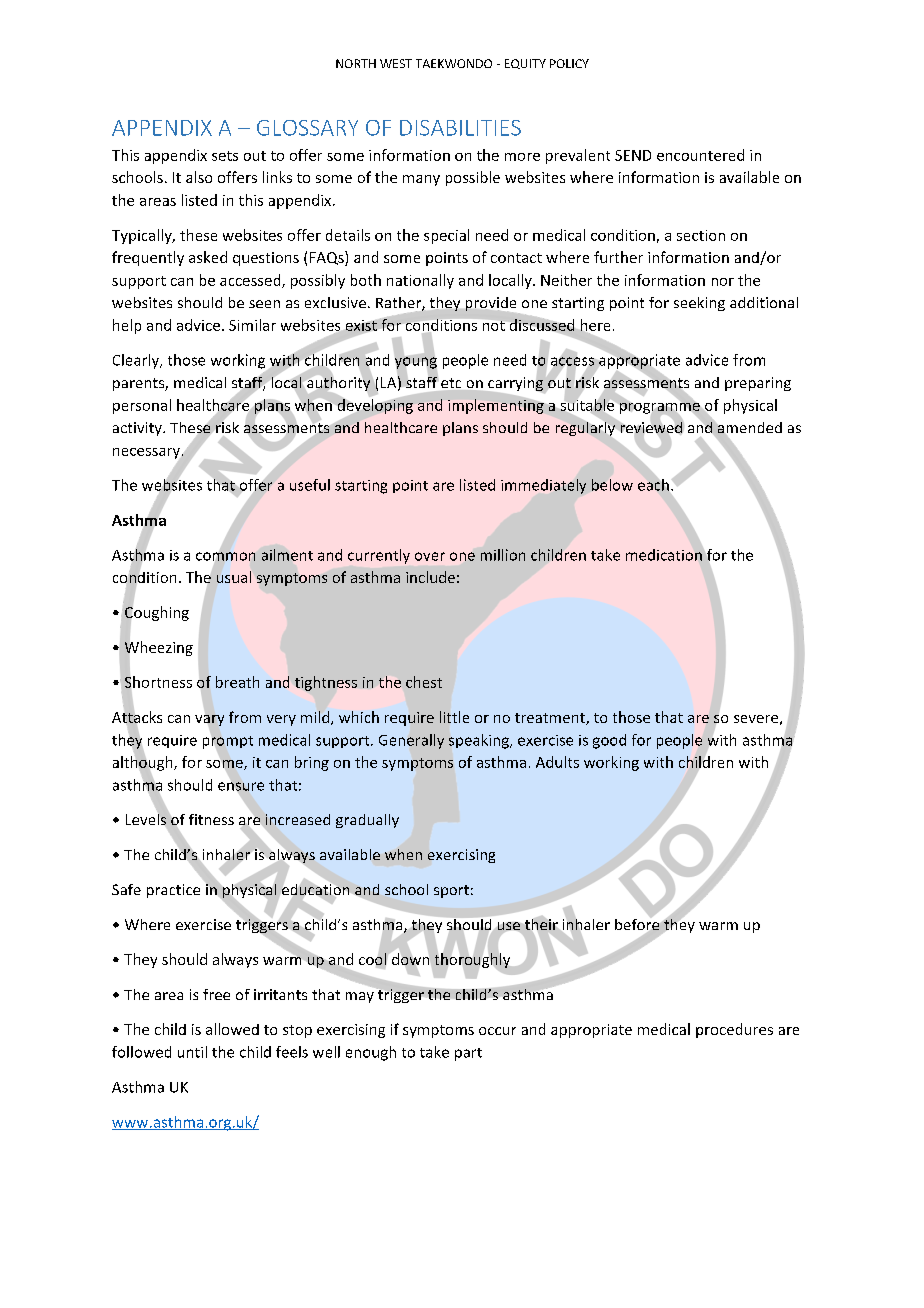  What do you see at coordinates (232, 1029) in the screenshot?
I see `allowed` at bounding box center [232, 1029].
